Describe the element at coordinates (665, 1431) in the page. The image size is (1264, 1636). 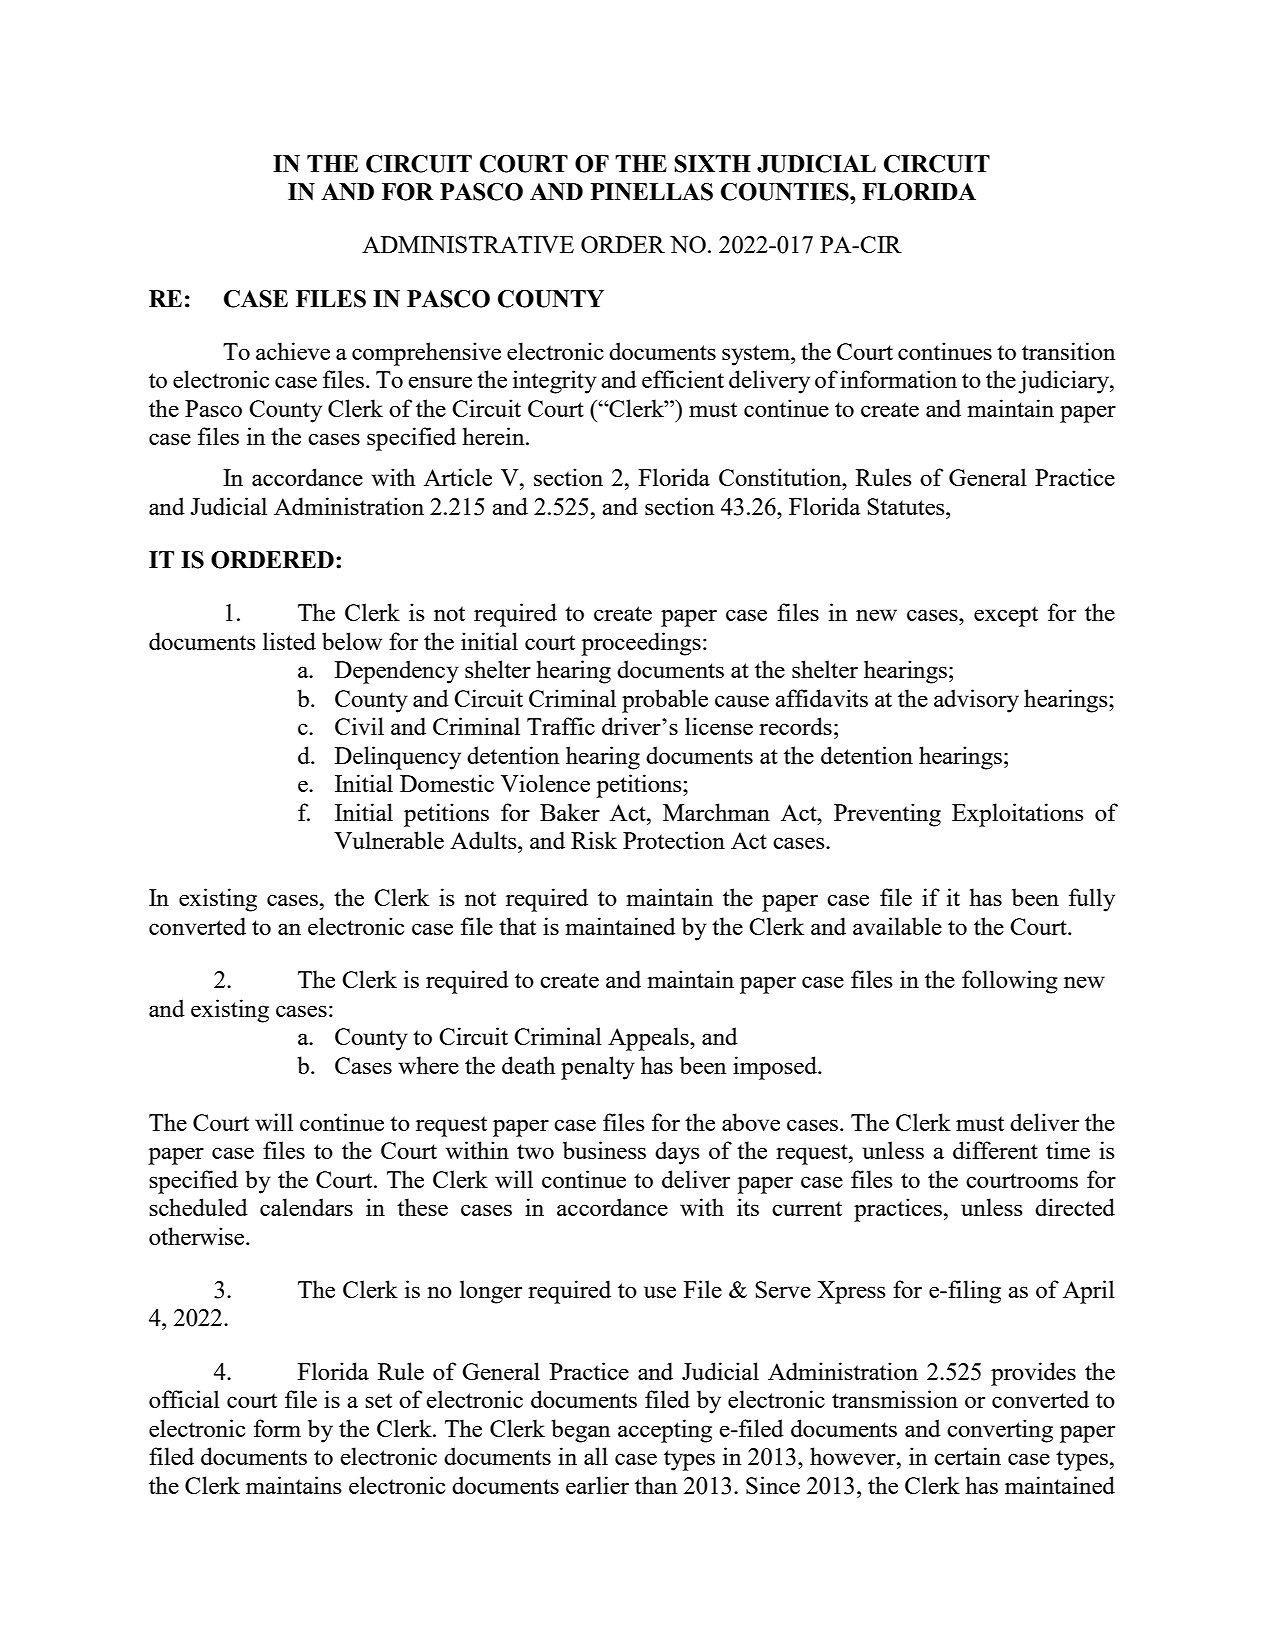
I see `accepting` at that location.
